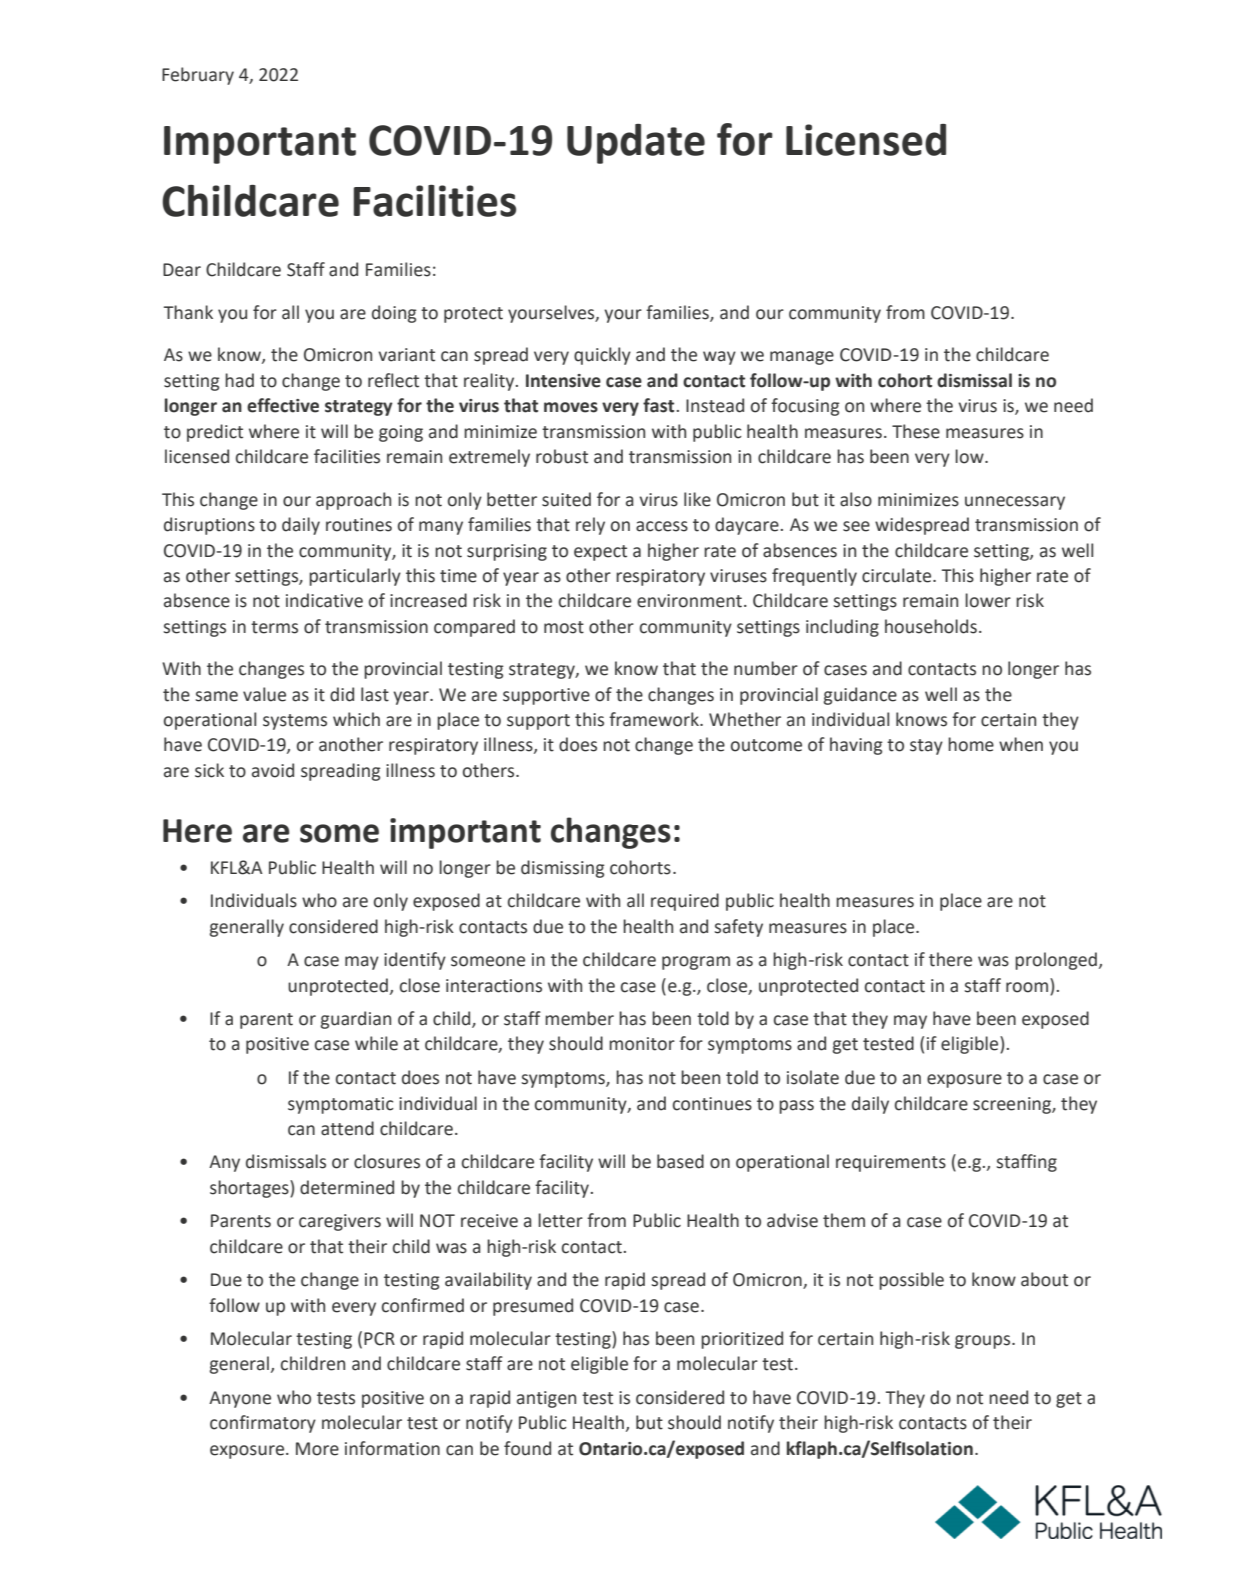 This image has height=1596, width=1233. I want to click on expect, so click(600, 553).
